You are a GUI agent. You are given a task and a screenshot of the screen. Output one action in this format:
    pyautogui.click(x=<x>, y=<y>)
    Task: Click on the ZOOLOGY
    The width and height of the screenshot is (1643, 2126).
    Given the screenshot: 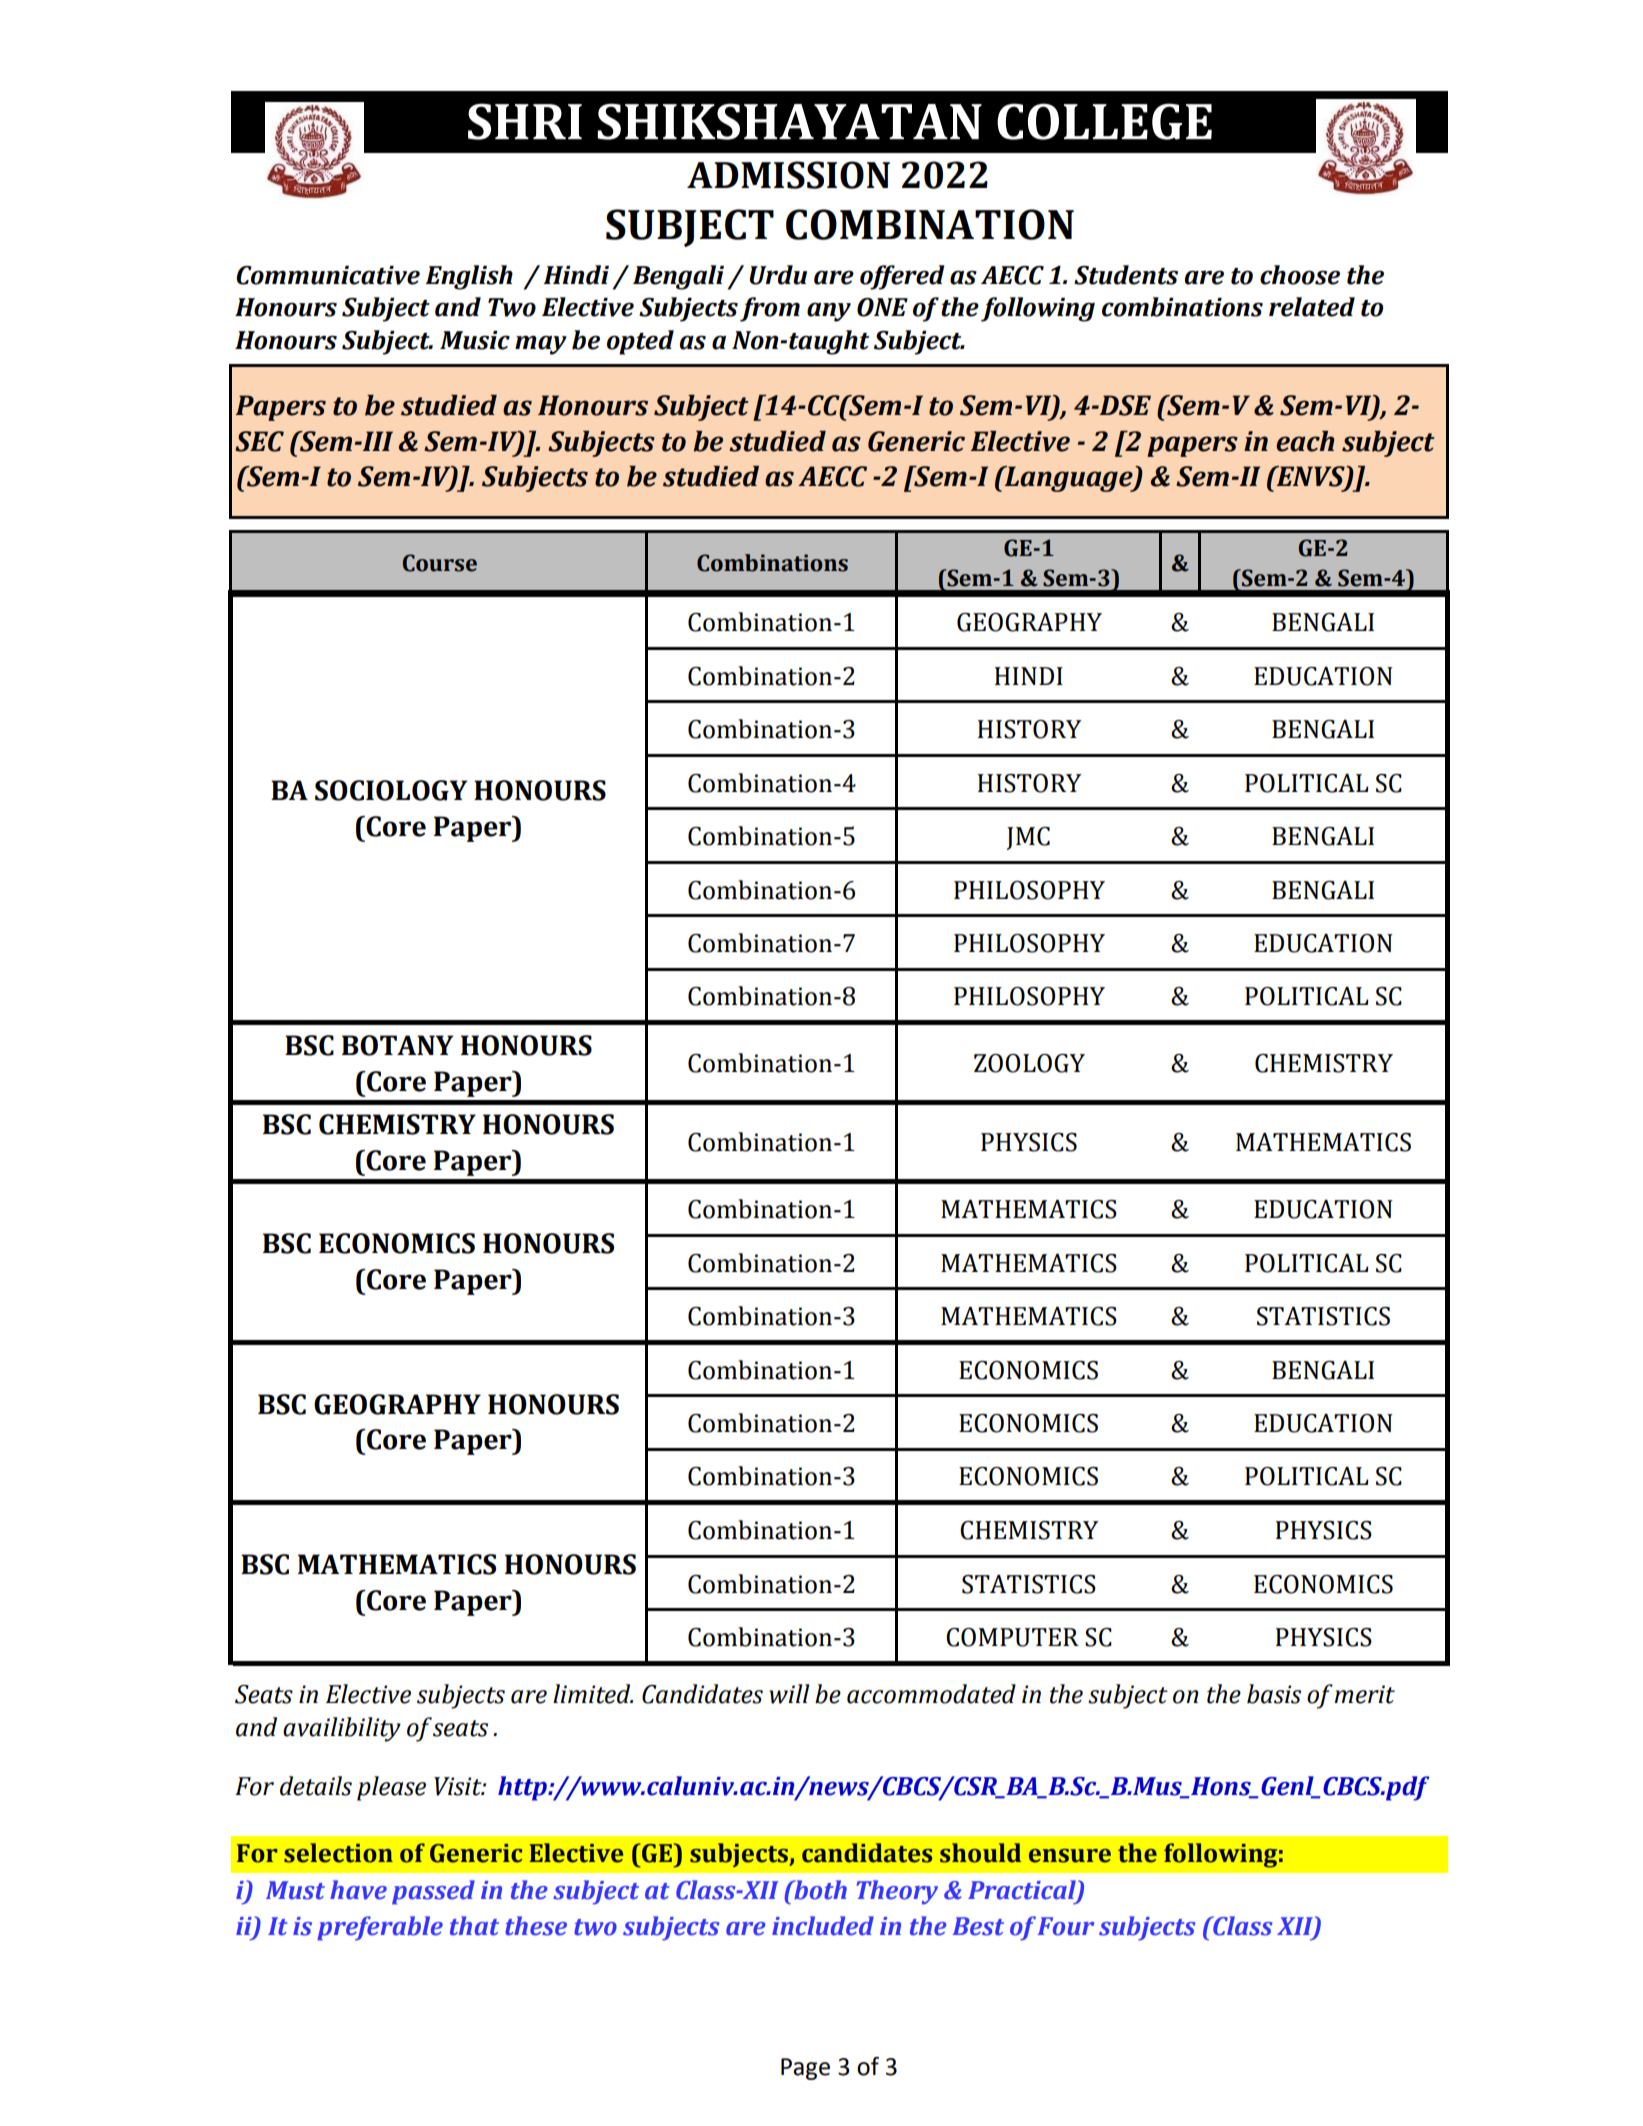 What is the action you would take?
    pyautogui.click(x=1029, y=1063)
